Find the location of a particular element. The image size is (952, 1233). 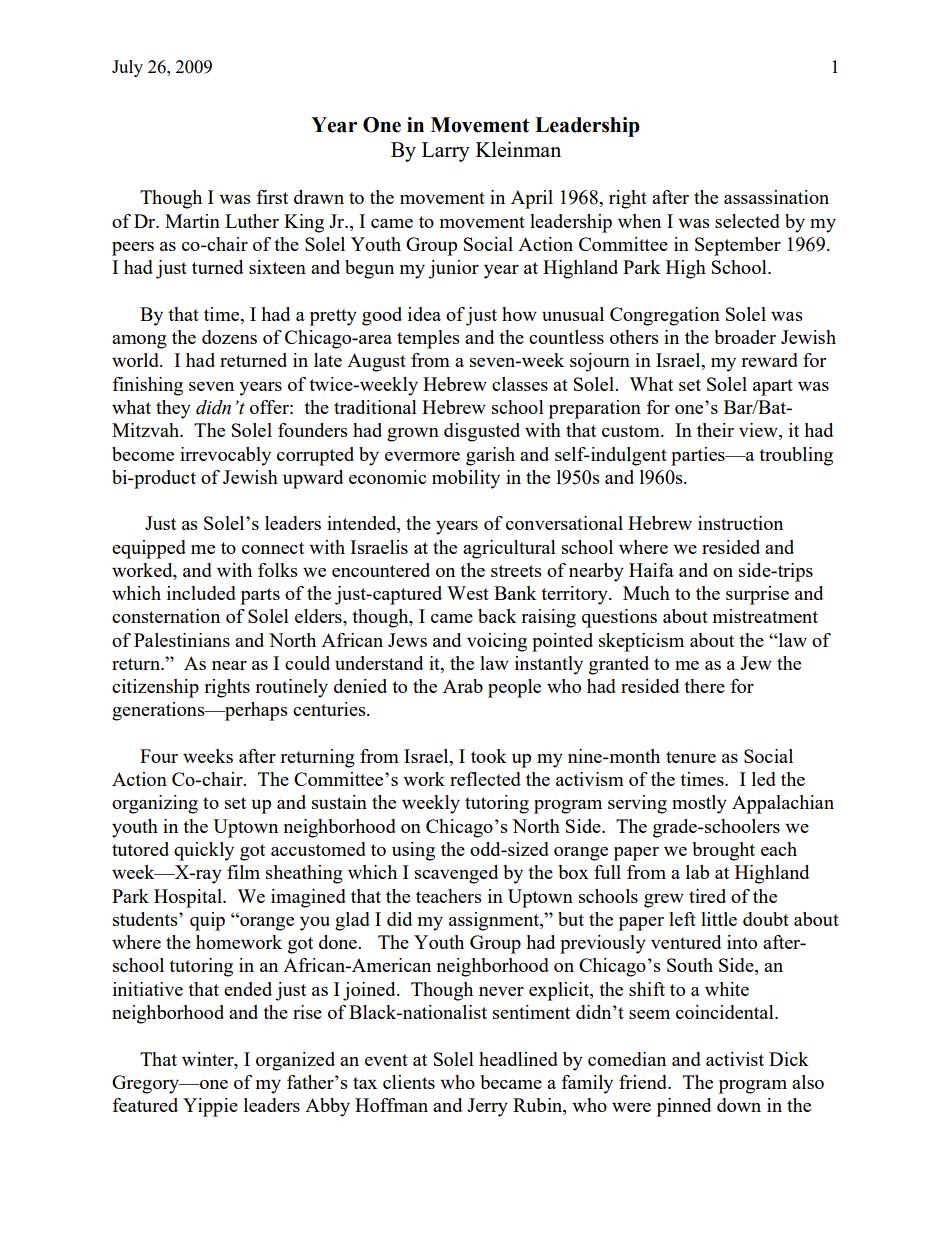

broader is located at coordinates (745, 337).
